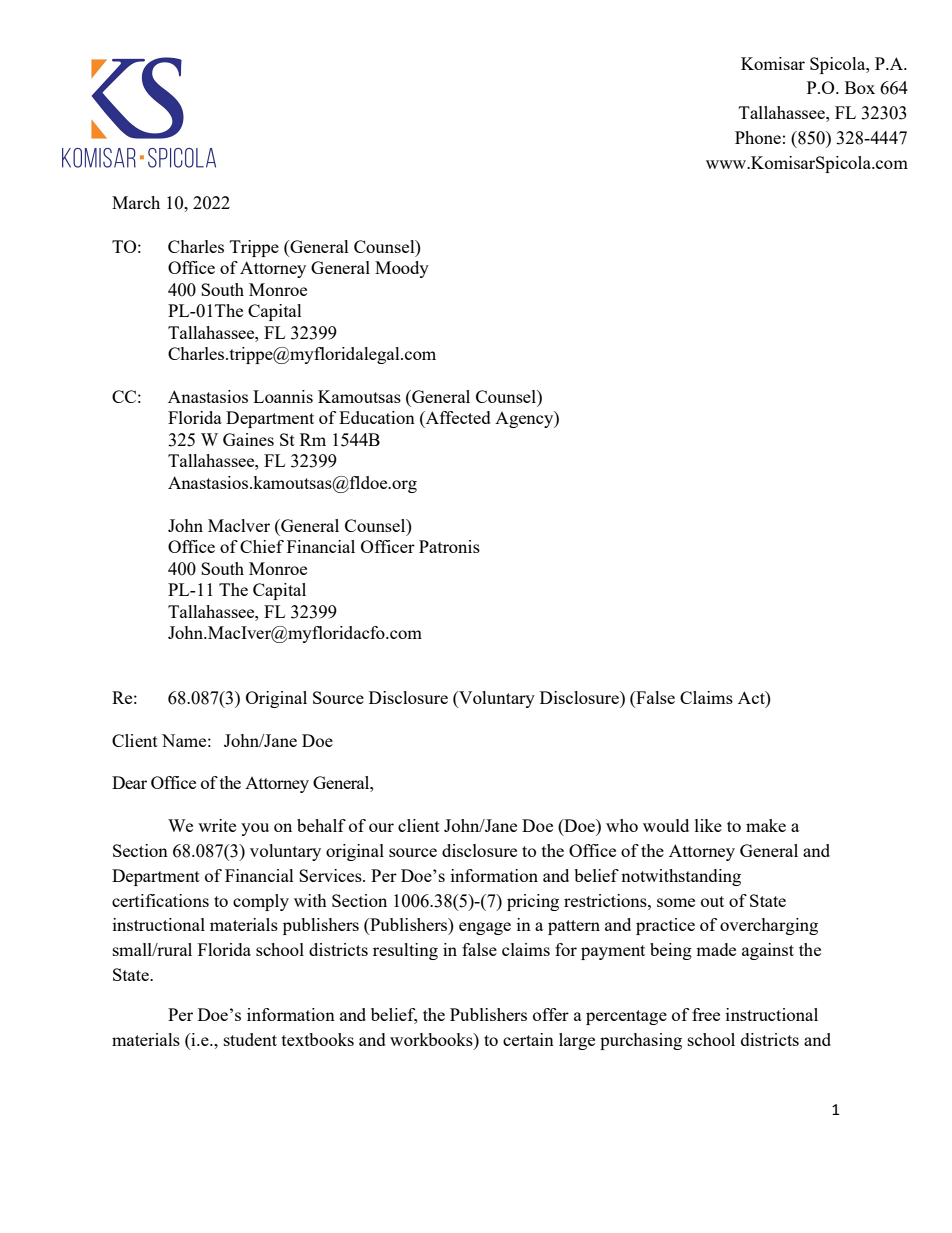  What do you see at coordinates (250, 1039) in the screenshot?
I see `student` at bounding box center [250, 1039].
